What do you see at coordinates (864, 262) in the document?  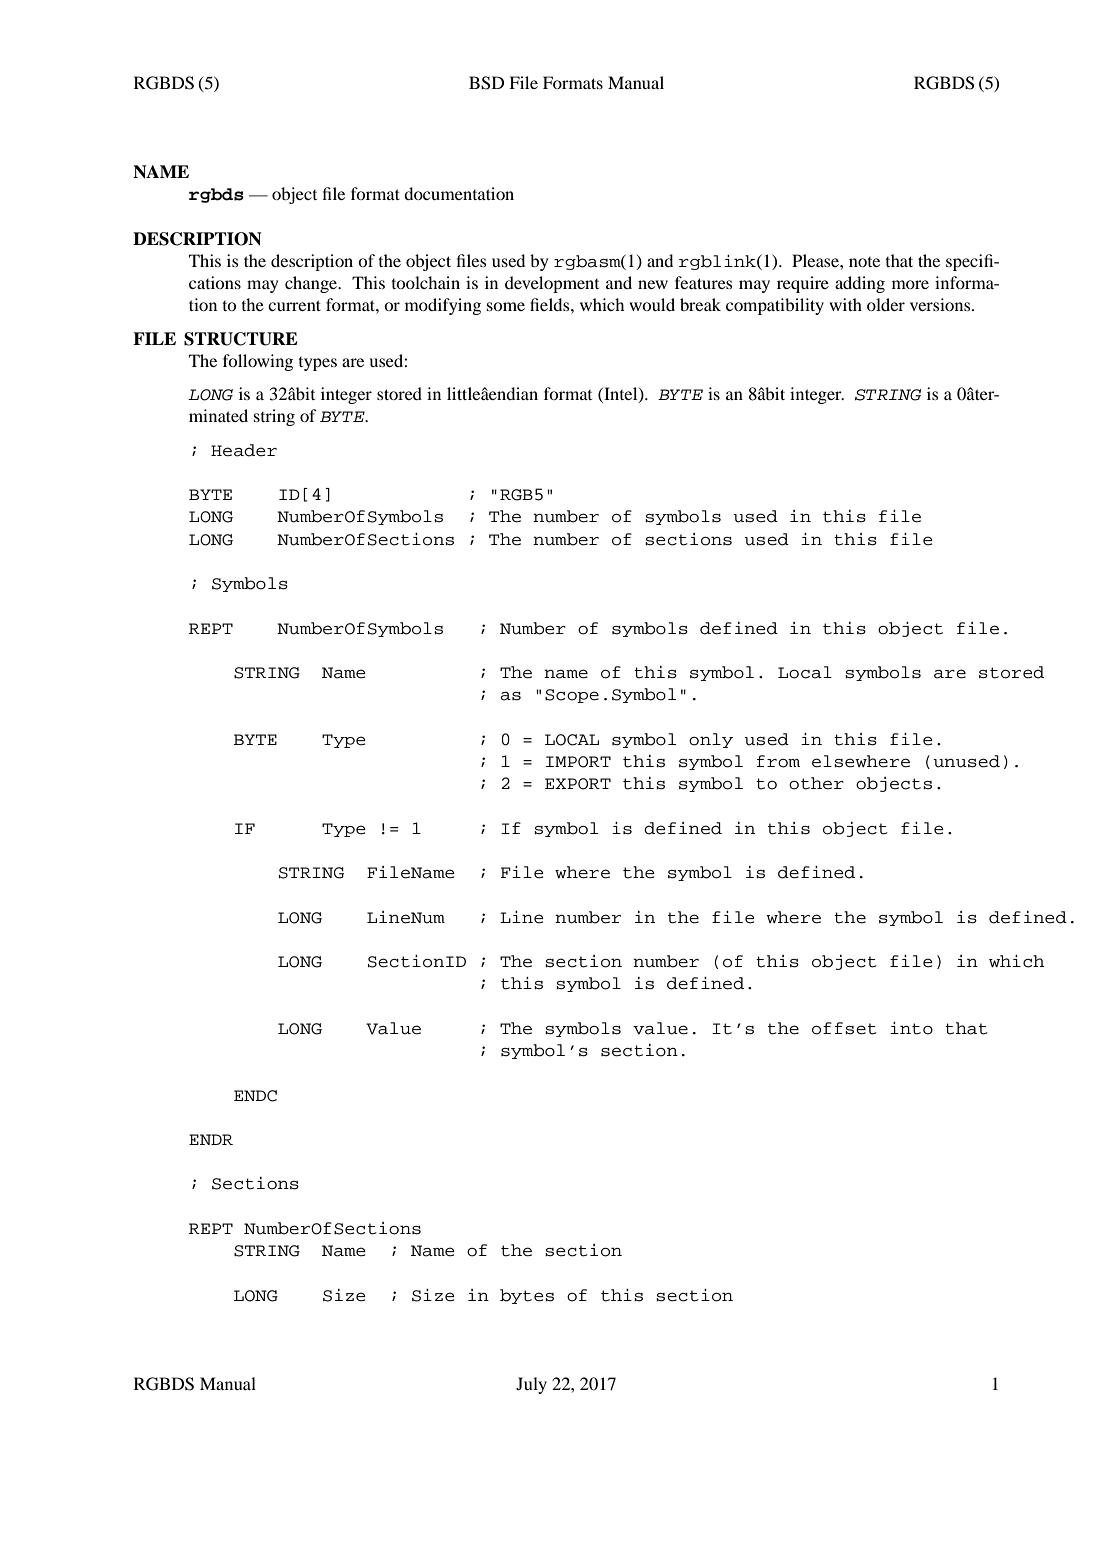 I see `note` at bounding box center [864, 262].
